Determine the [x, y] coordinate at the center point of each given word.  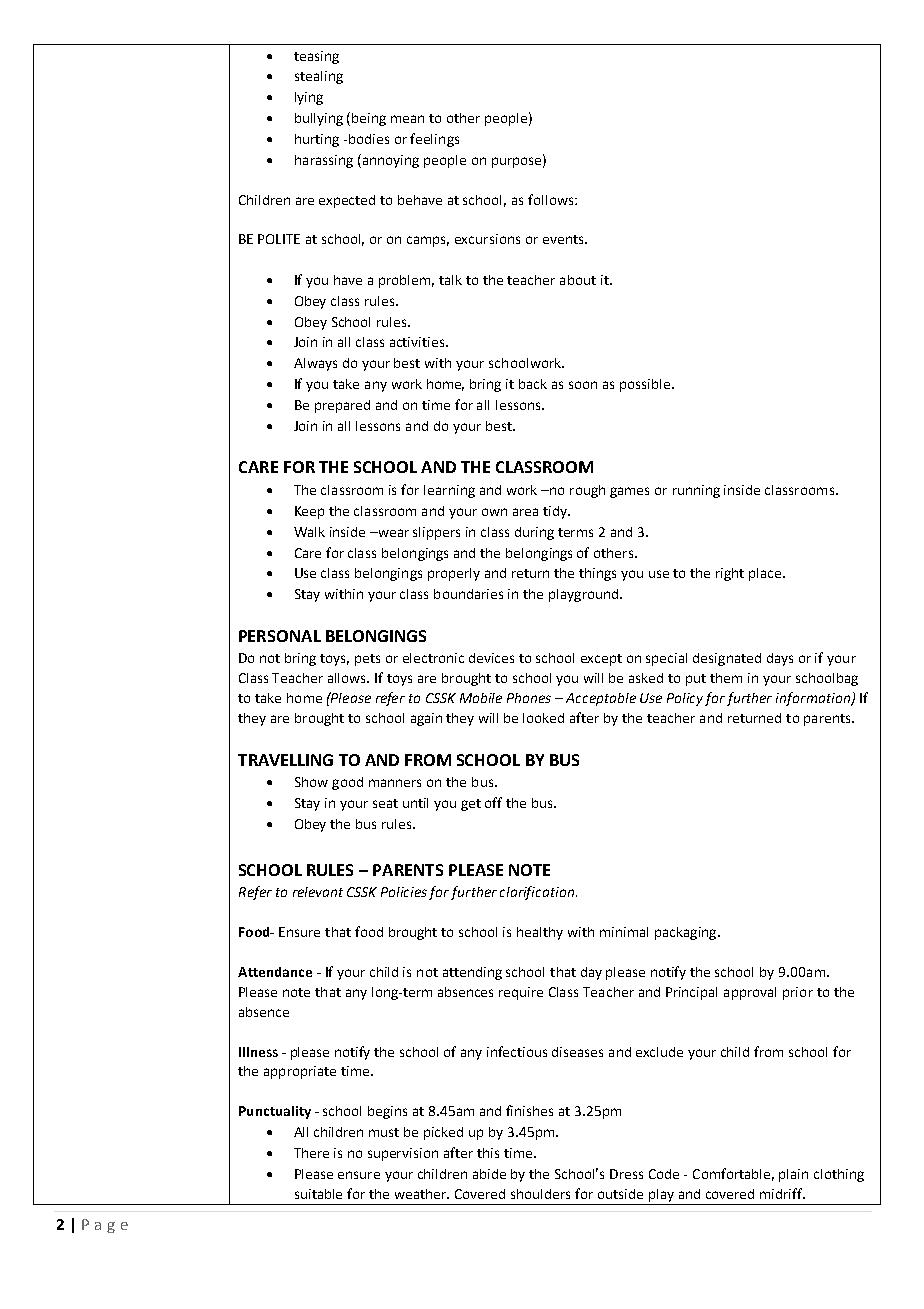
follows [552, 199]
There [311, 1153]
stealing [319, 77]
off [493, 802]
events [564, 239]
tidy [556, 512]
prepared [342, 406]
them [726, 678]
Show [311, 782]
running [696, 491]
